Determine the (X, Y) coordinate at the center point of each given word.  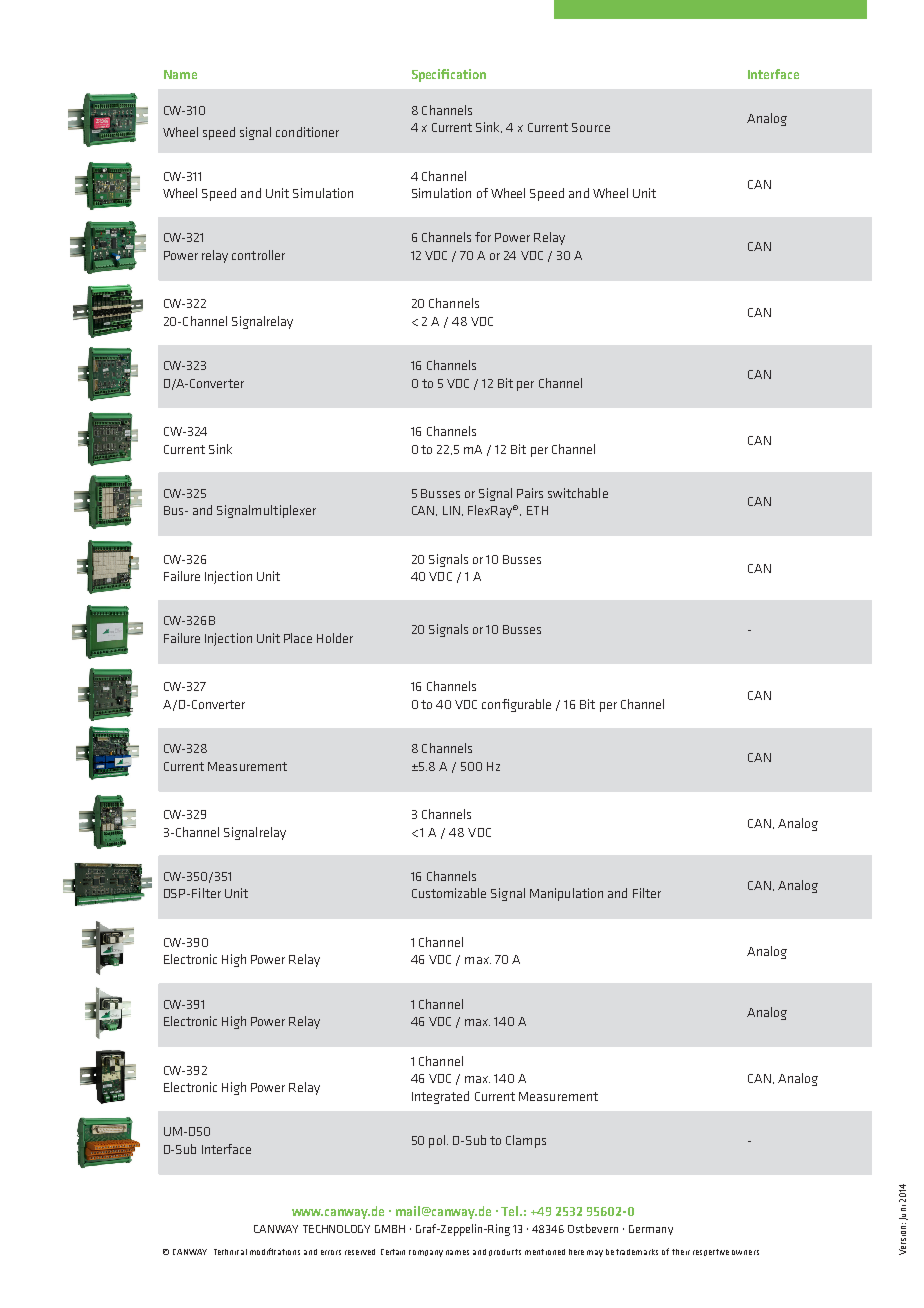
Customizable (449, 893)
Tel (511, 1211)
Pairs (530, 493)
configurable (516, 705)
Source (591, 127)
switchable (578, 493)
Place (298, 638)
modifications (275, 1251)
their (681, 1252)
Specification (449, 75)
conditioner (307, 132)
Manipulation (566, 894)
